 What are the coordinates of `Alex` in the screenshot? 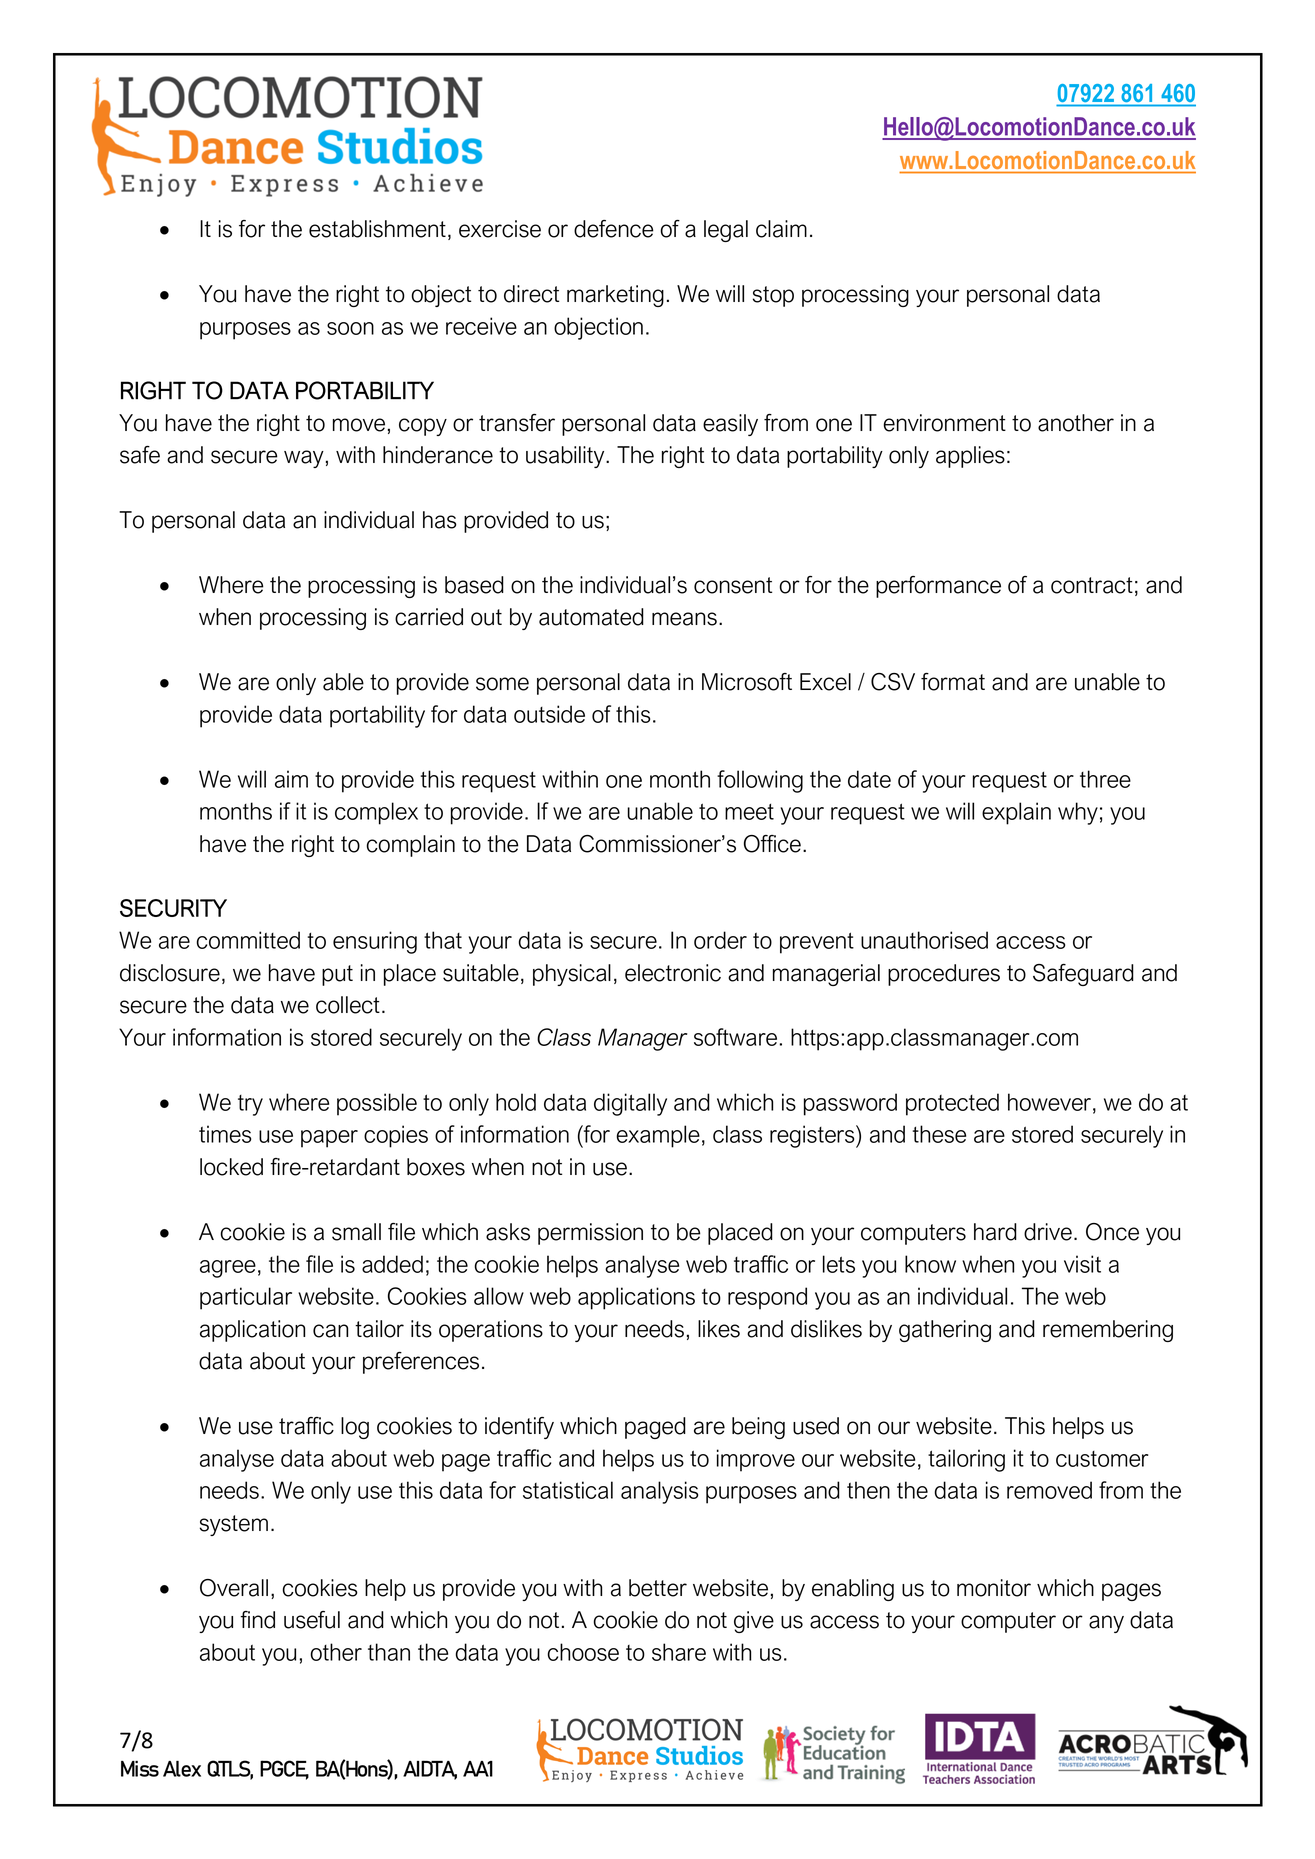 It's located at (182, 1769).
